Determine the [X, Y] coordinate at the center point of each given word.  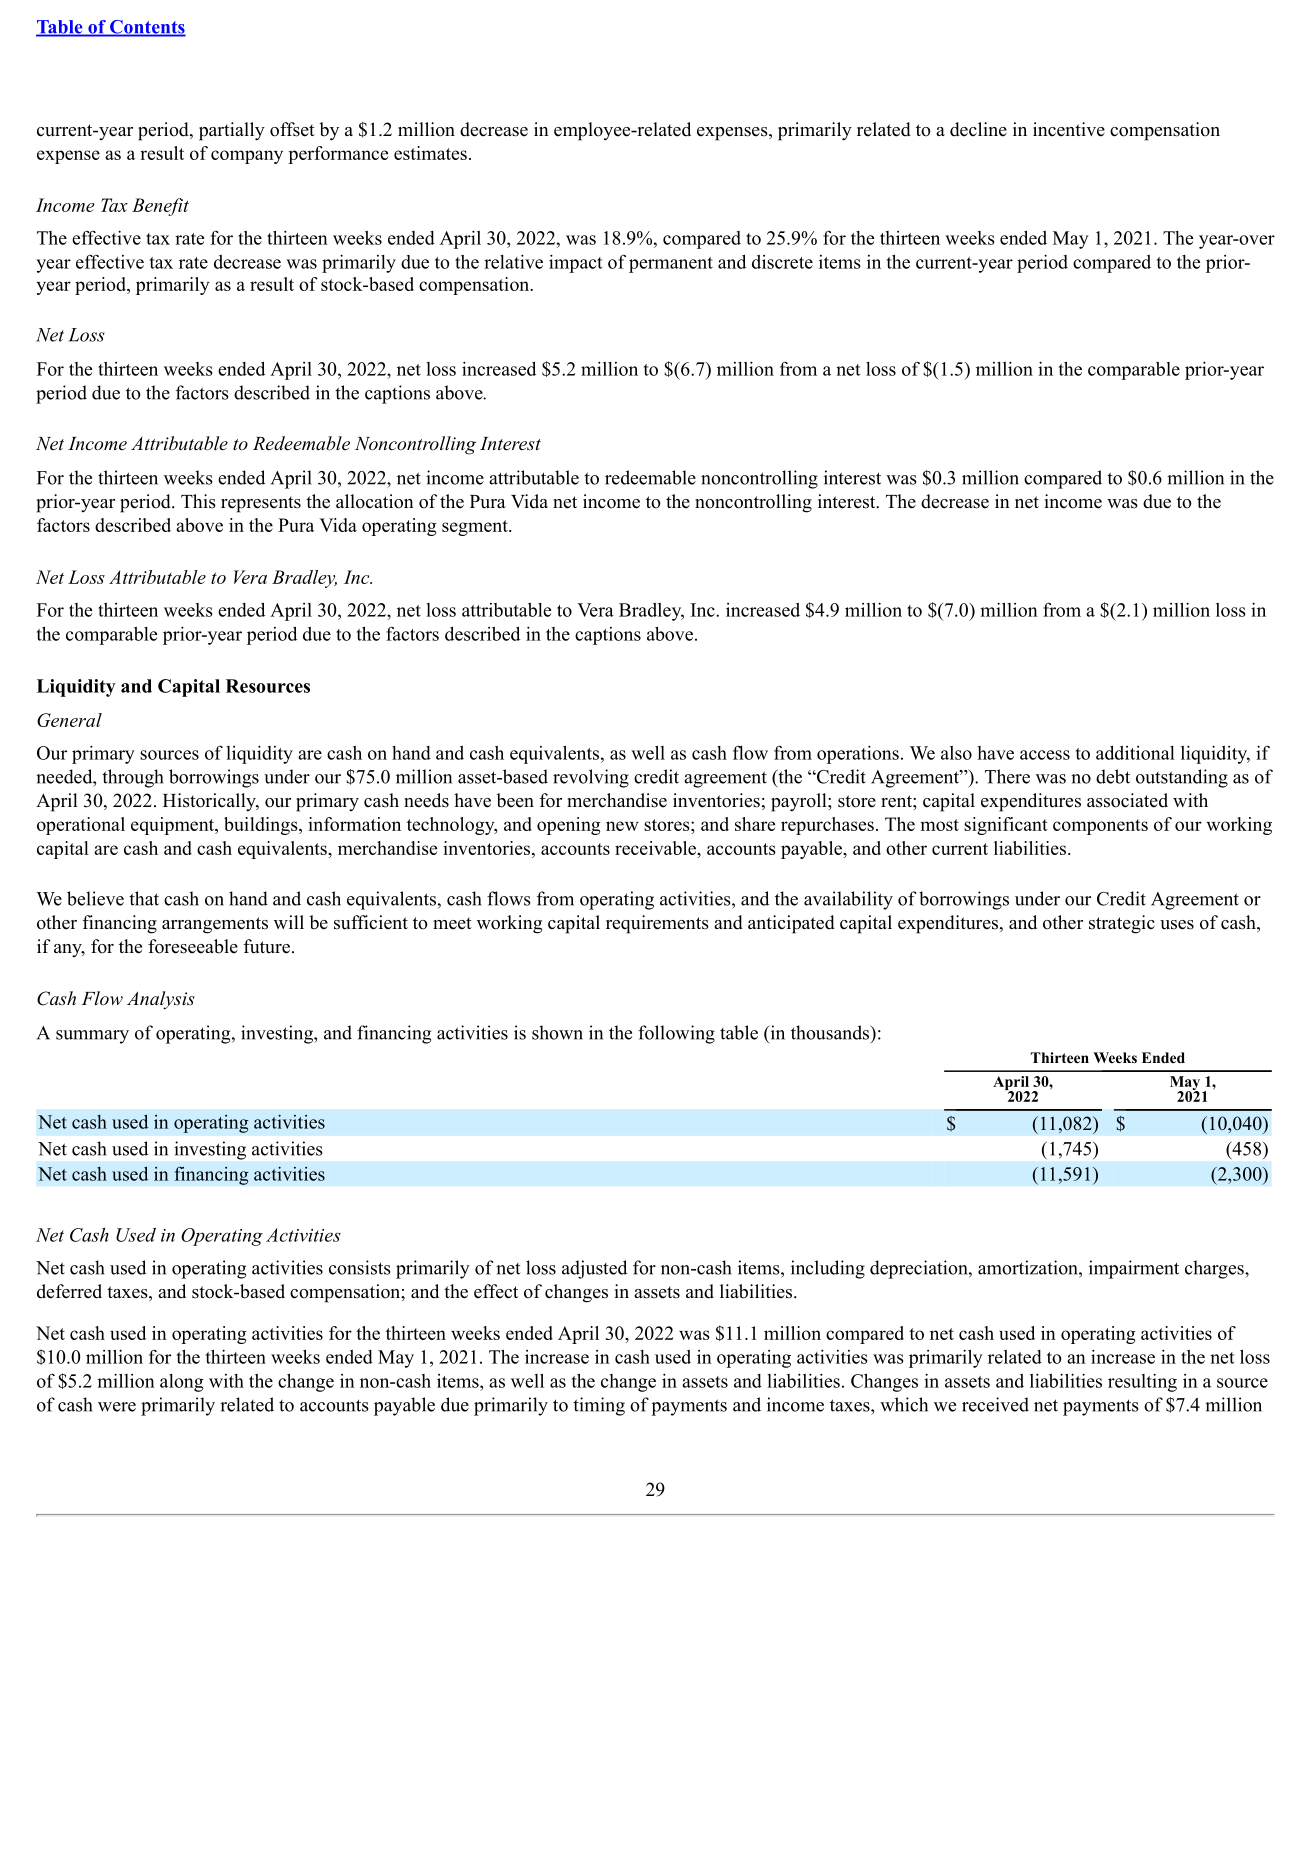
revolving [591, 778]
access [1045, 755]
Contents [147, 28]
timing [599, 1406]
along [182, 1383]
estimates [430, 153]
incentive [1069, 129]
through [133, 778]
